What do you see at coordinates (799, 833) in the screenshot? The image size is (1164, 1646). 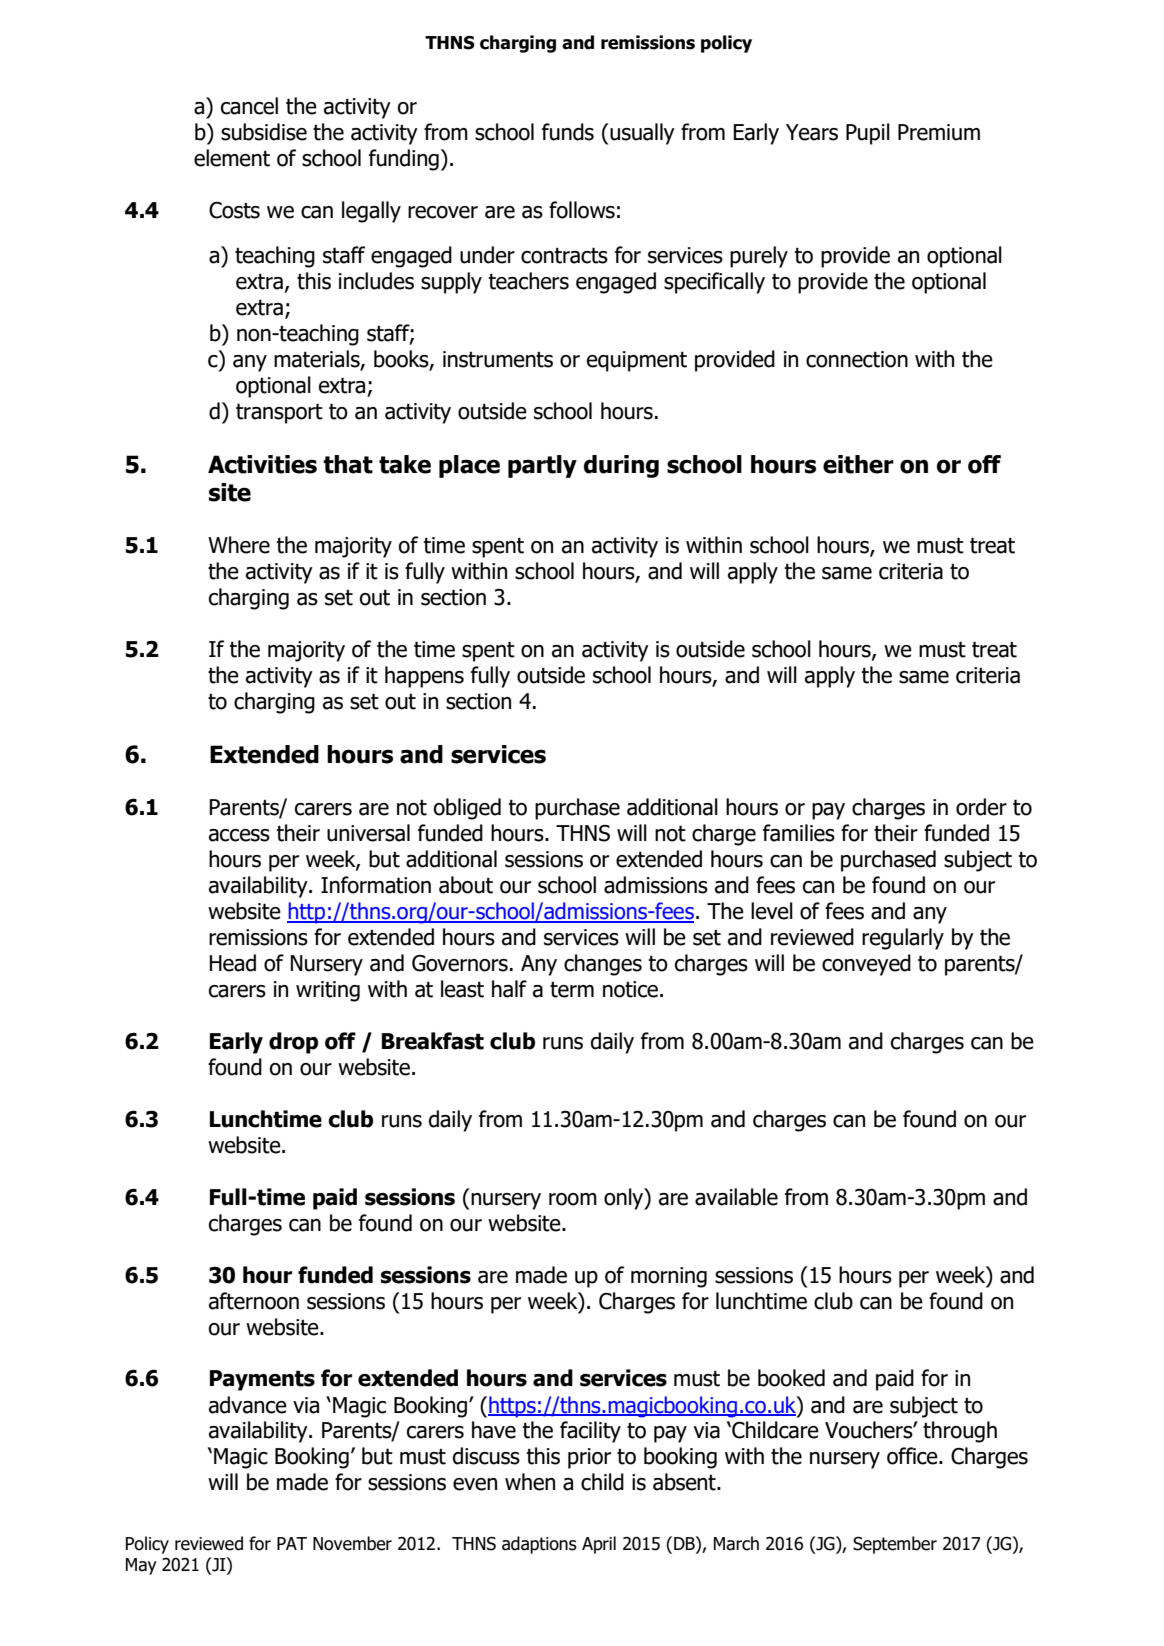 I see `families` at bounding box center [799, 833].
